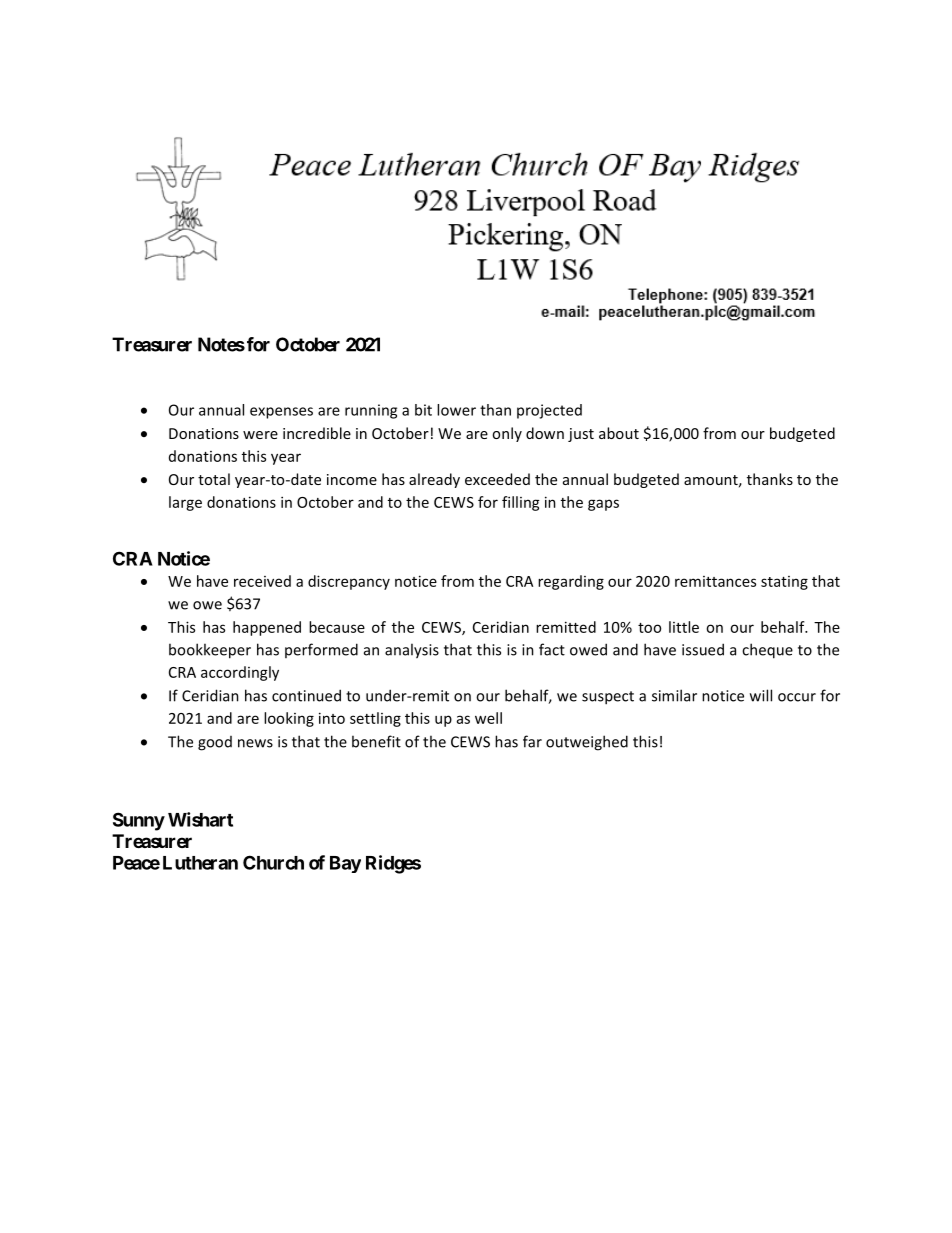 The width and height of the image is (952, 1233). What do you see at coordinates (587, 743) in the image?
I see `outweighed` at bounding box center [587, 743].
